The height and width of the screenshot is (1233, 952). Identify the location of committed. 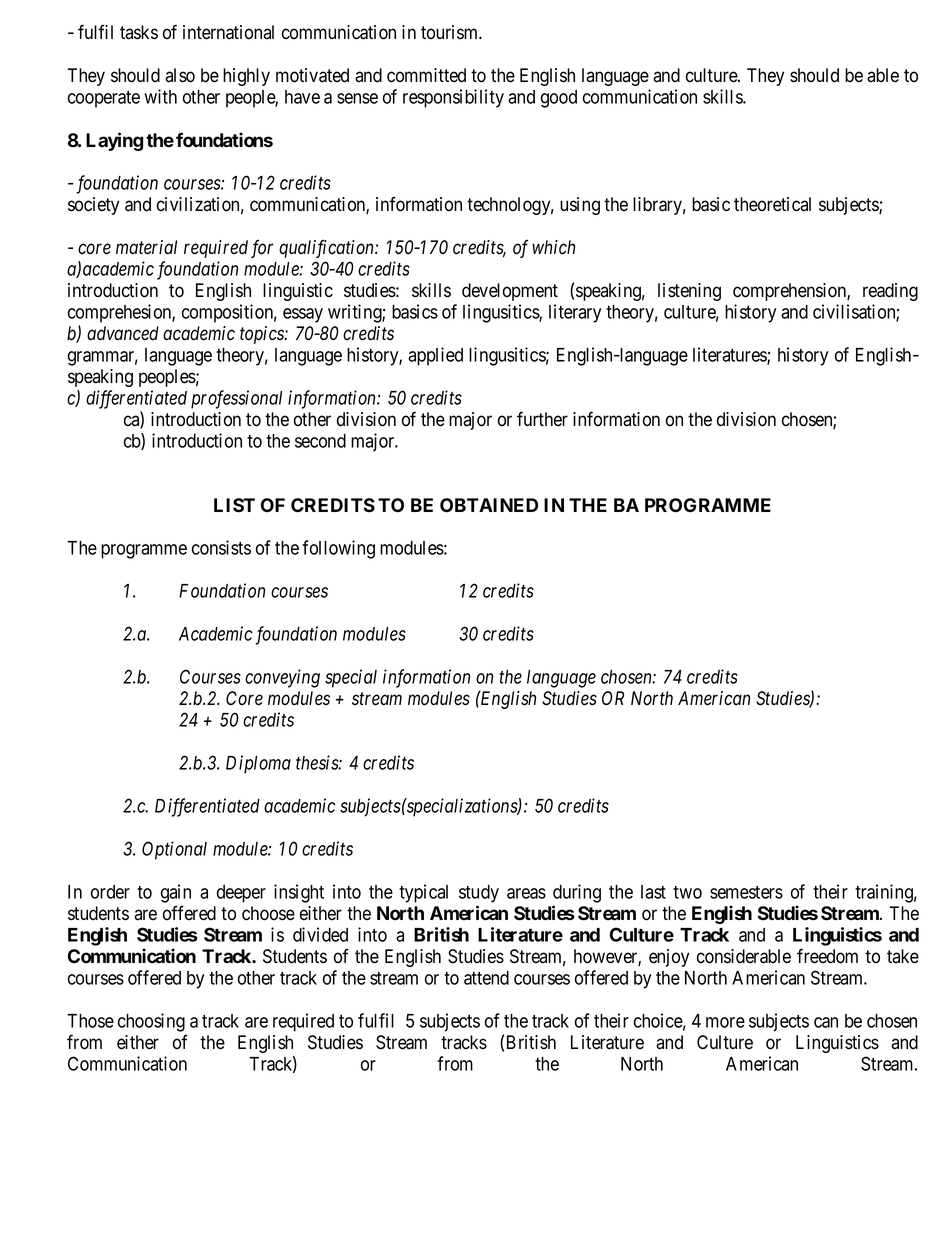
(426, 75).
